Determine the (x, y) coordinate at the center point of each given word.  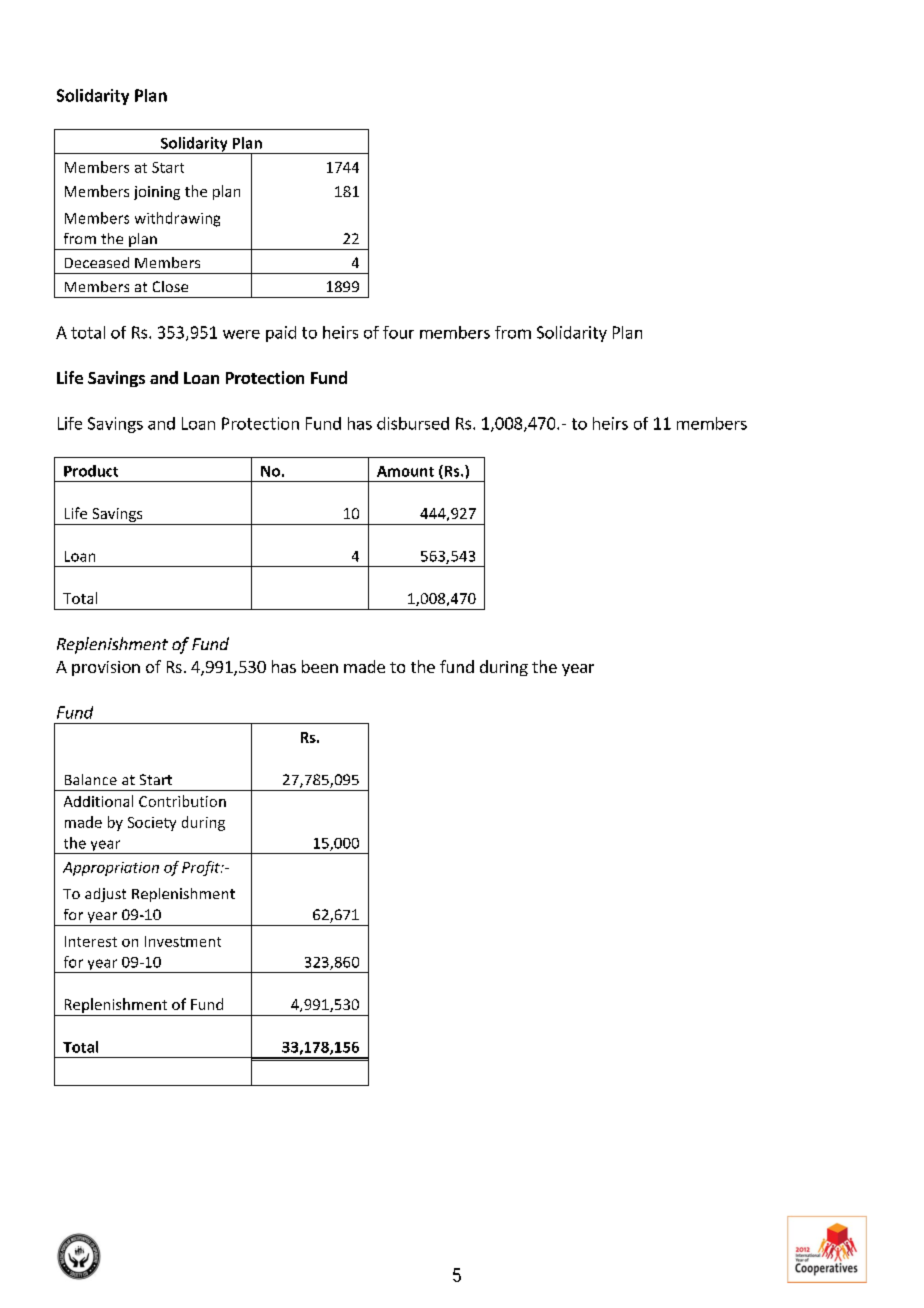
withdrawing (177, 219)
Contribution (182, 801)
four (398, 332)
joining (157, 193)
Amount (405, 471)
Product (91, 471)
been (320, 666)
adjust (105, 895)
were (241, 334)
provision (106, 668)
